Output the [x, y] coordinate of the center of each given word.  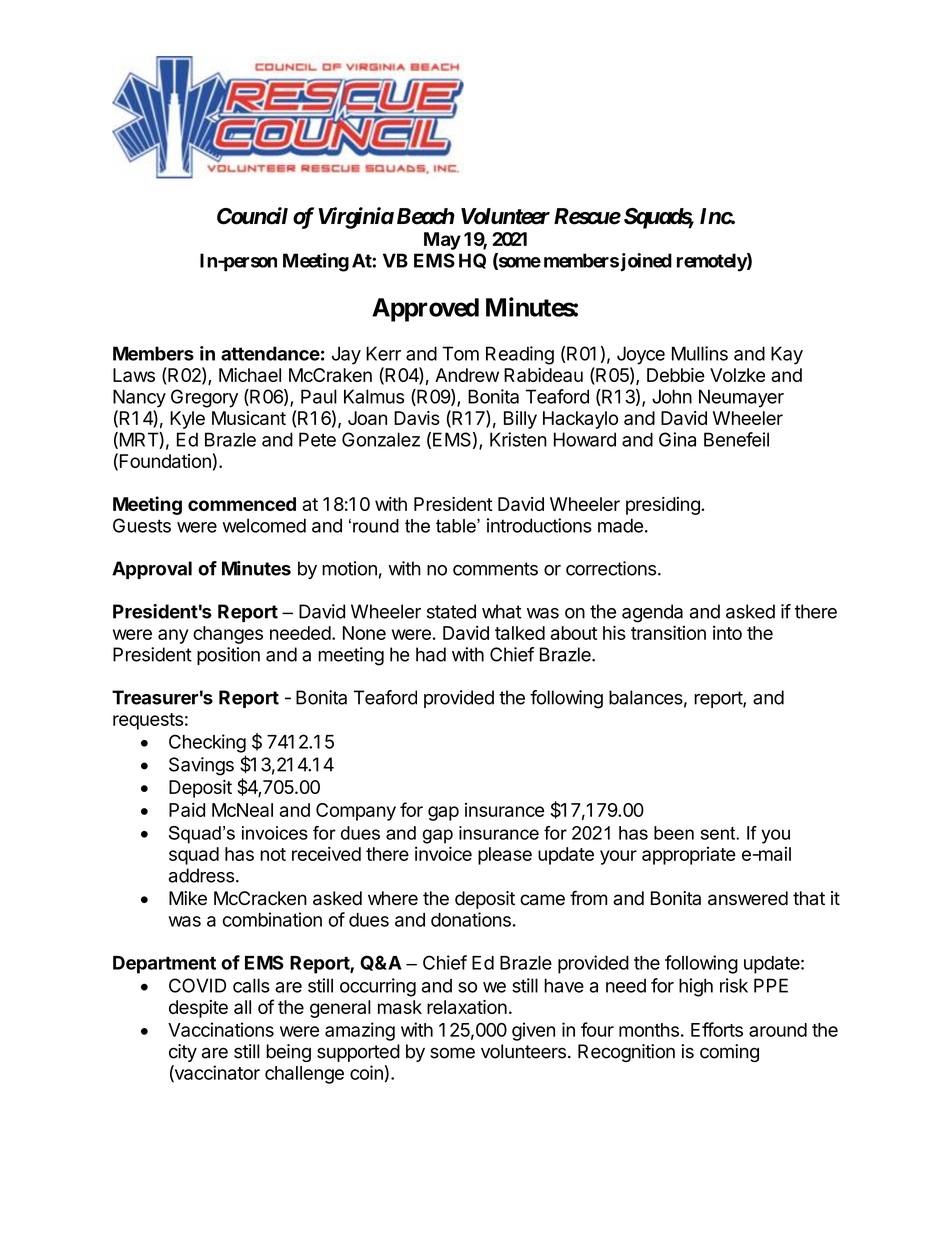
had [431, 654]
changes [228, 635]
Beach [426, 216]
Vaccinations [221, 1029]
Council [252, 216]
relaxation [467, 1007]
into [727, 632]
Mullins [700, 353]
